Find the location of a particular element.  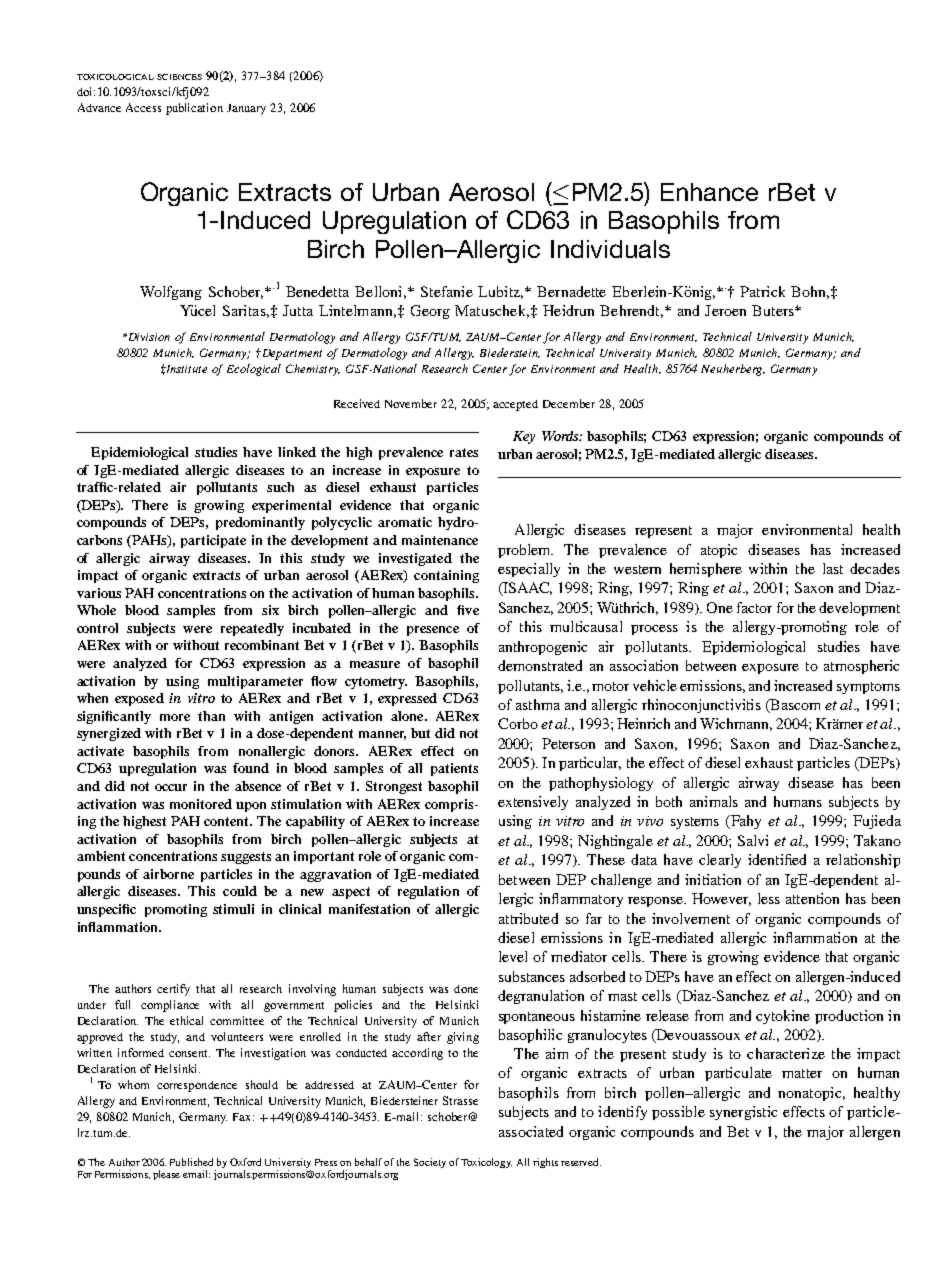

patients is located at coordinates (454, 769).
